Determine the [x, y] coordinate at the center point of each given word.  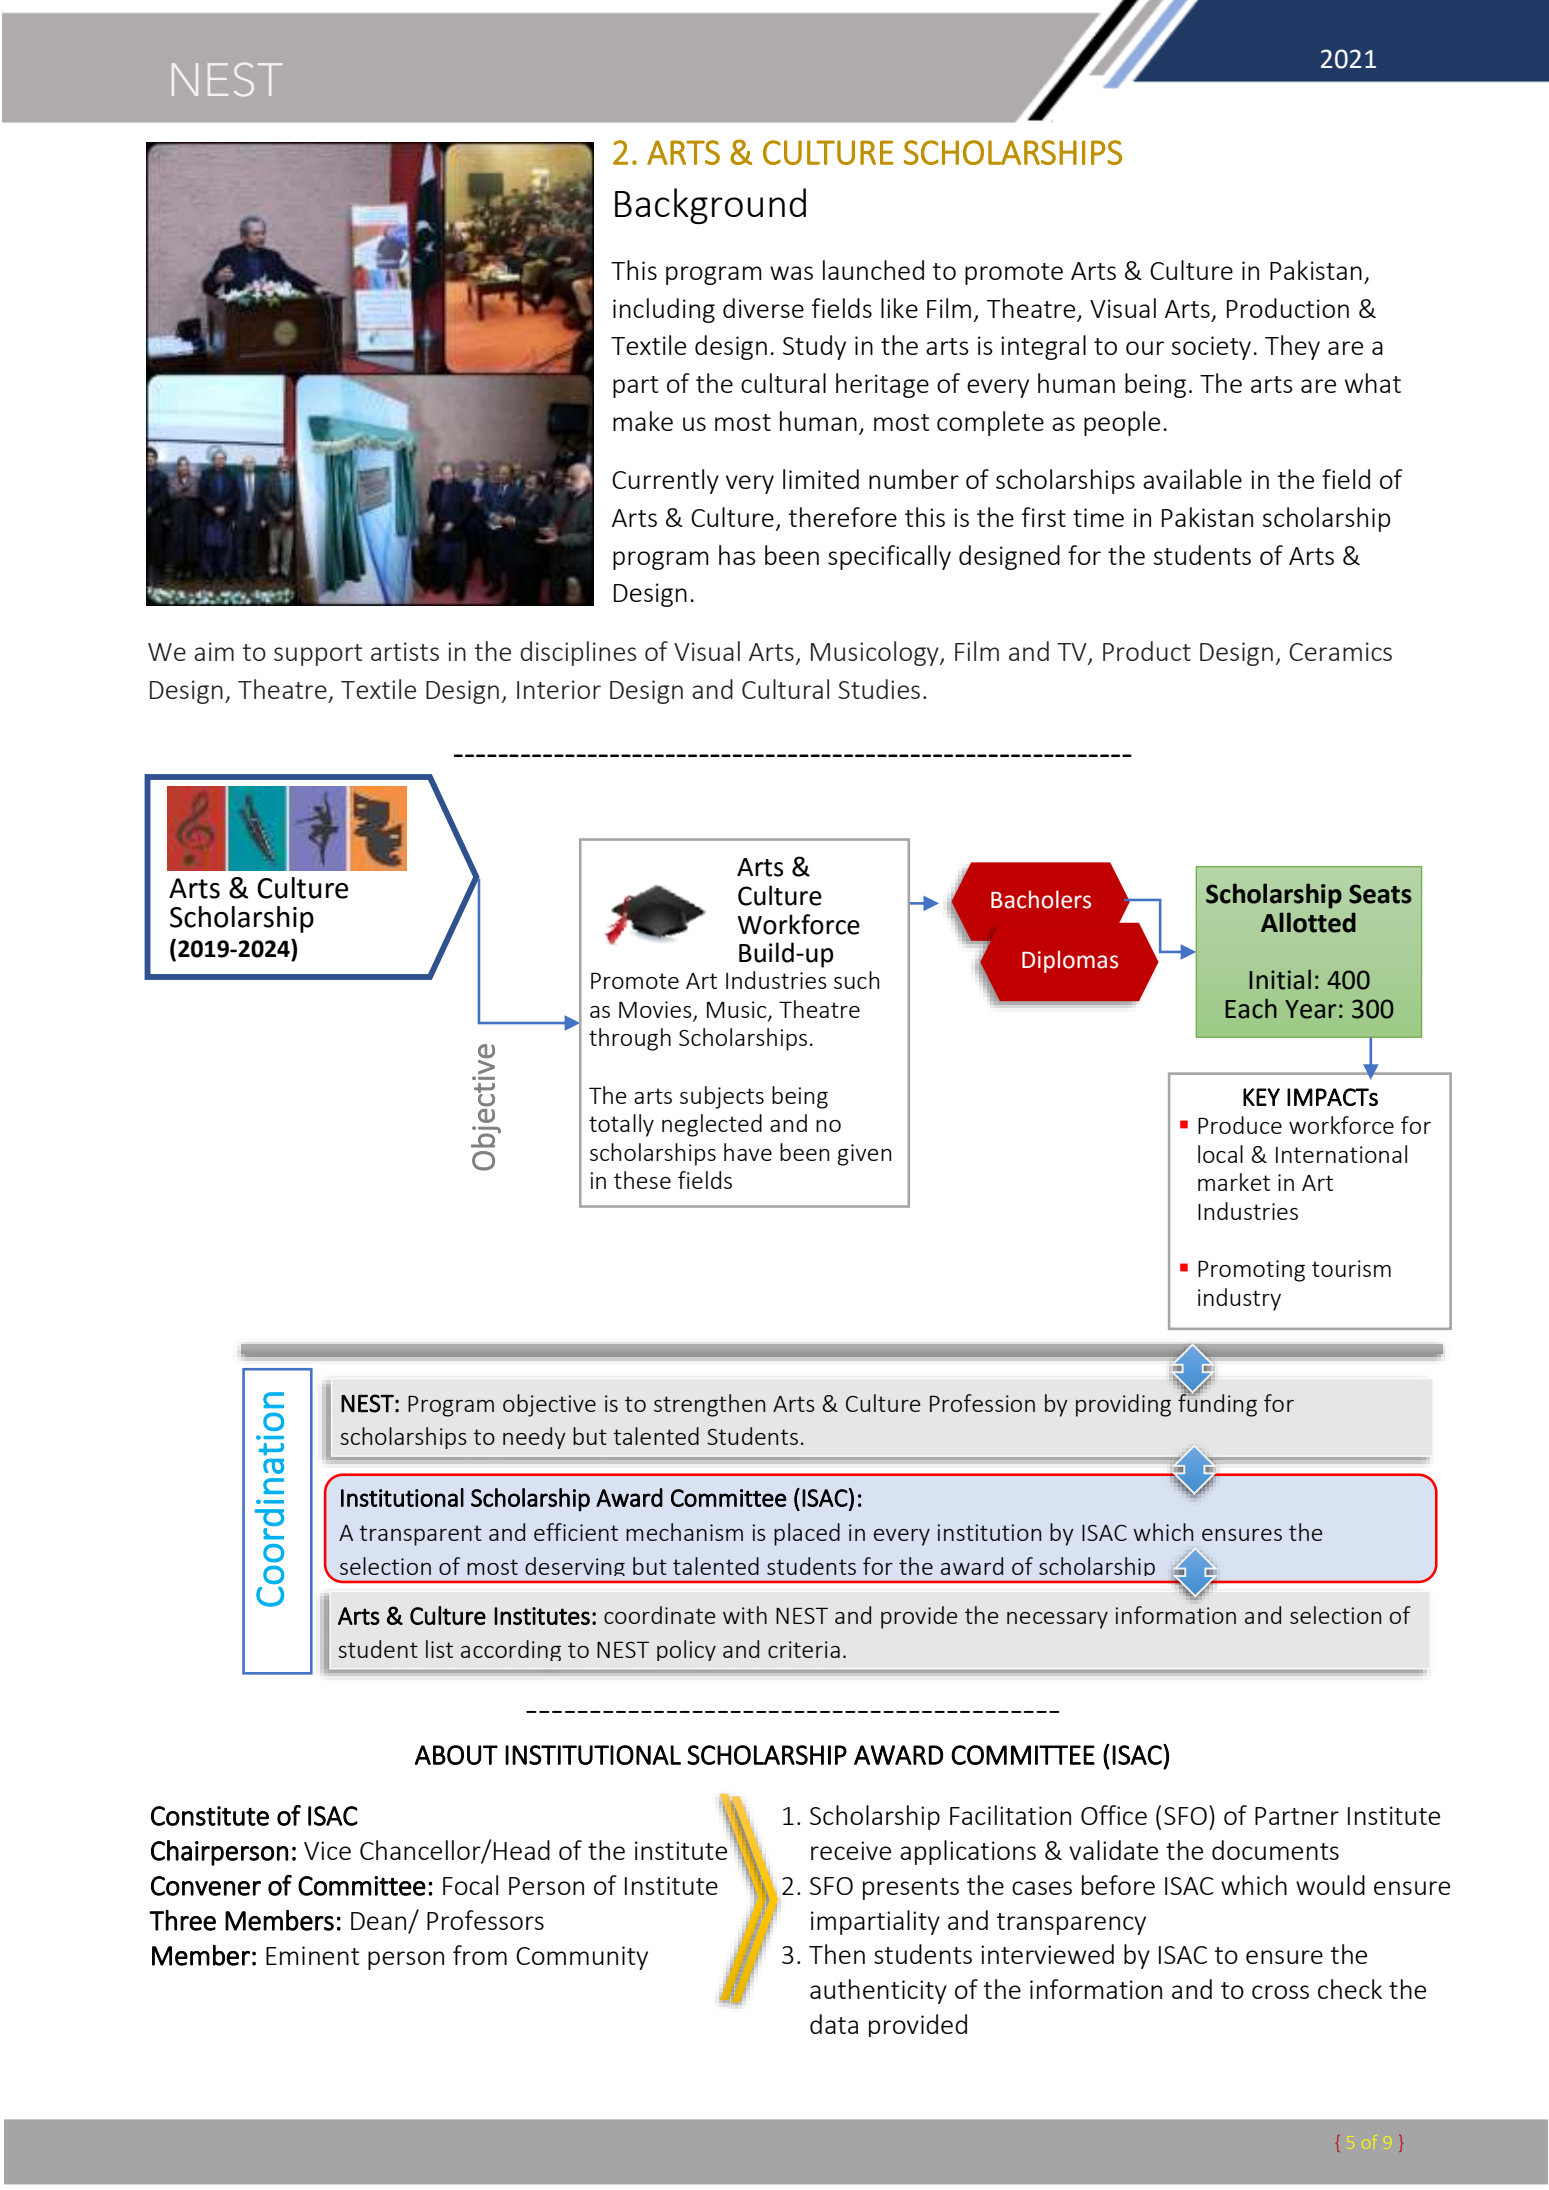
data [834, 2024]
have [748, 1152]
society [1211, 348]
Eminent [312, 1955]
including [664, 310]
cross [1280, 1992]
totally [621, 1125]
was [791, 273]
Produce [1240, 1125]
